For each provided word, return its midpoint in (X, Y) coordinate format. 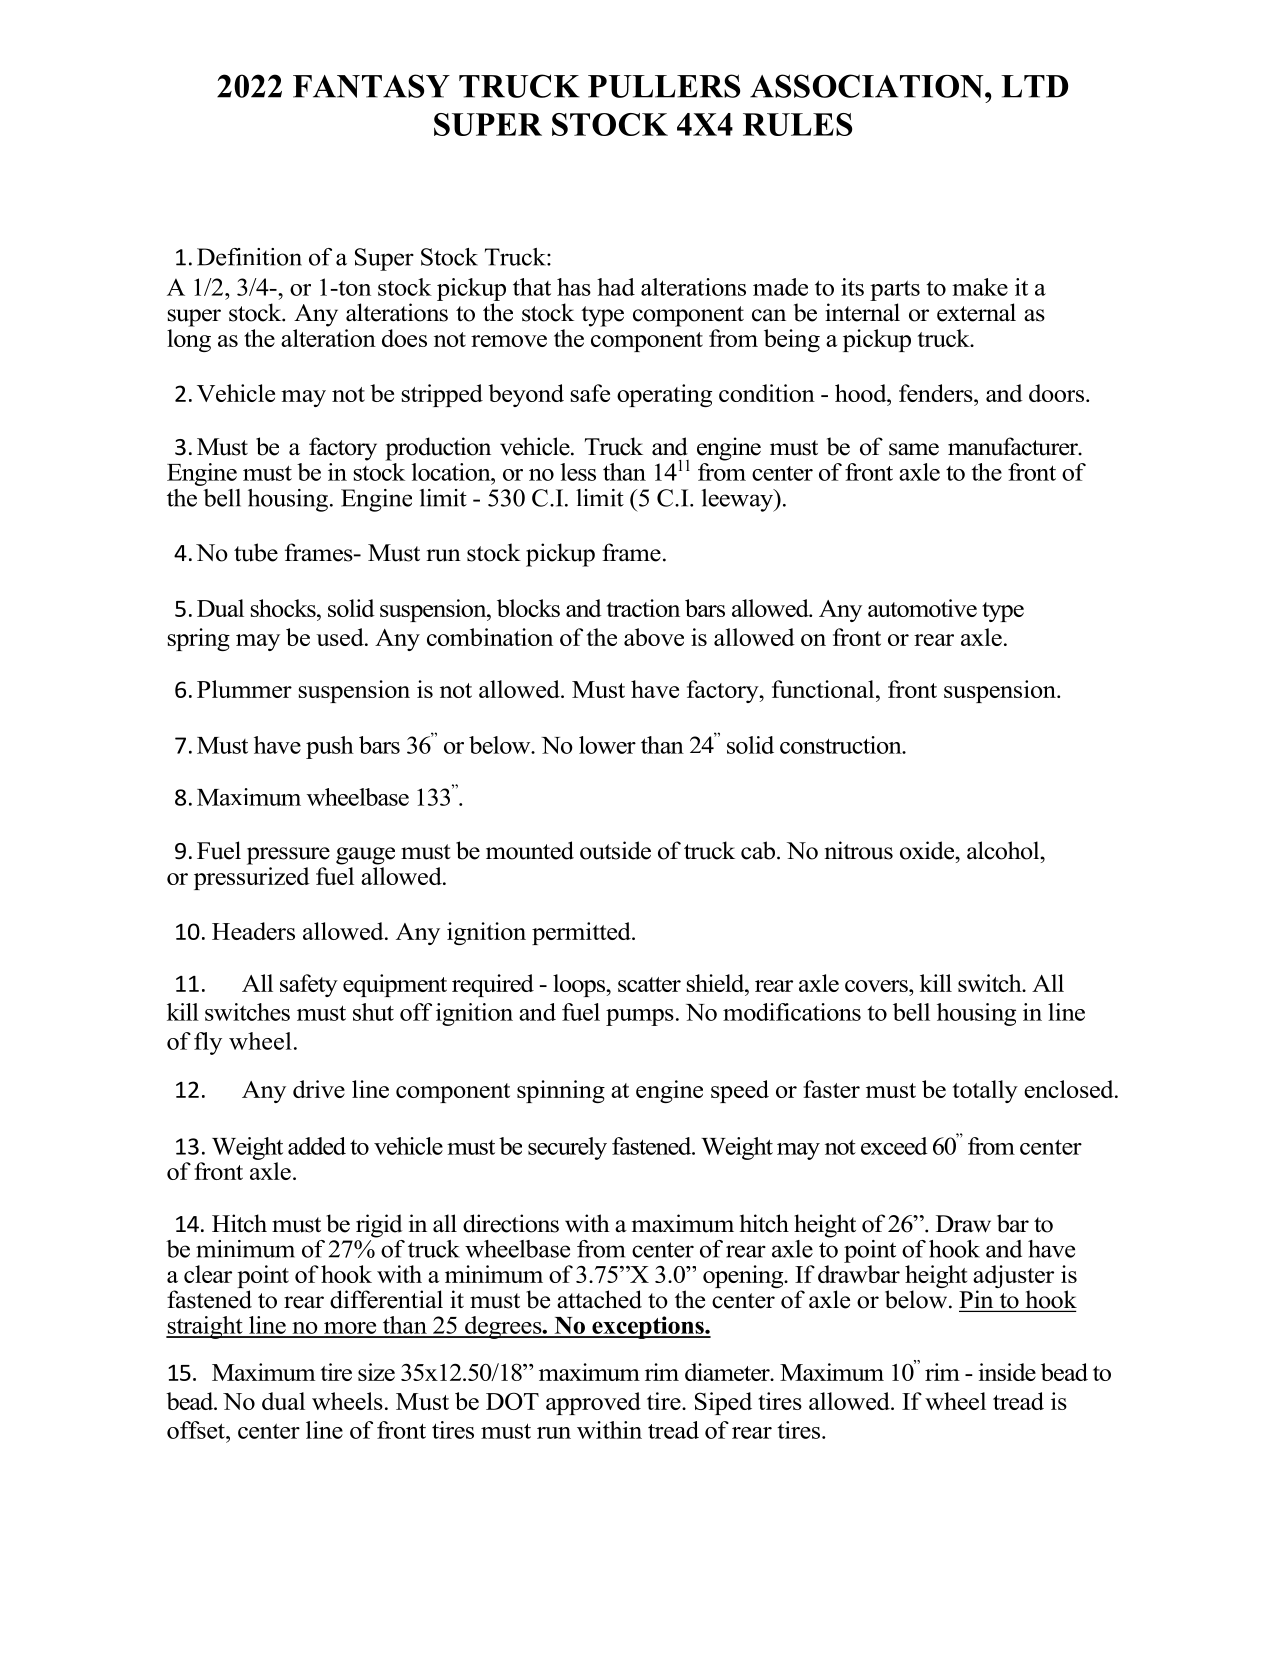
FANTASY (371, 86)
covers (877, 986)
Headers (253, 931)
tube (256, 552)
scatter (649, 984)
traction (643, 608)
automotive (922, 608)
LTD (1034, 86)
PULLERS (664, 86)
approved (593, 1403)
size (376, 1372)
